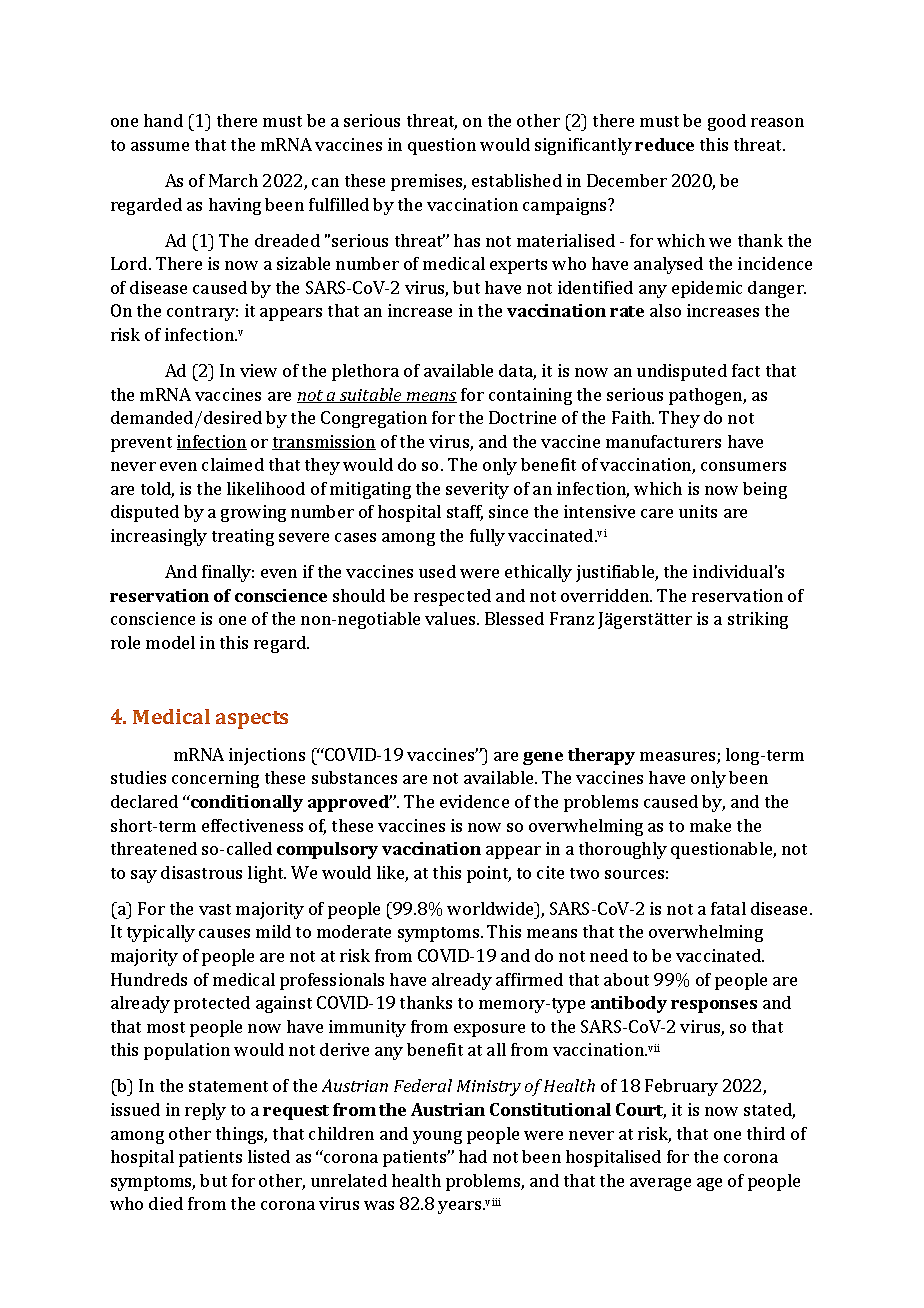  I want to click on reduce, so click(664, 144).
